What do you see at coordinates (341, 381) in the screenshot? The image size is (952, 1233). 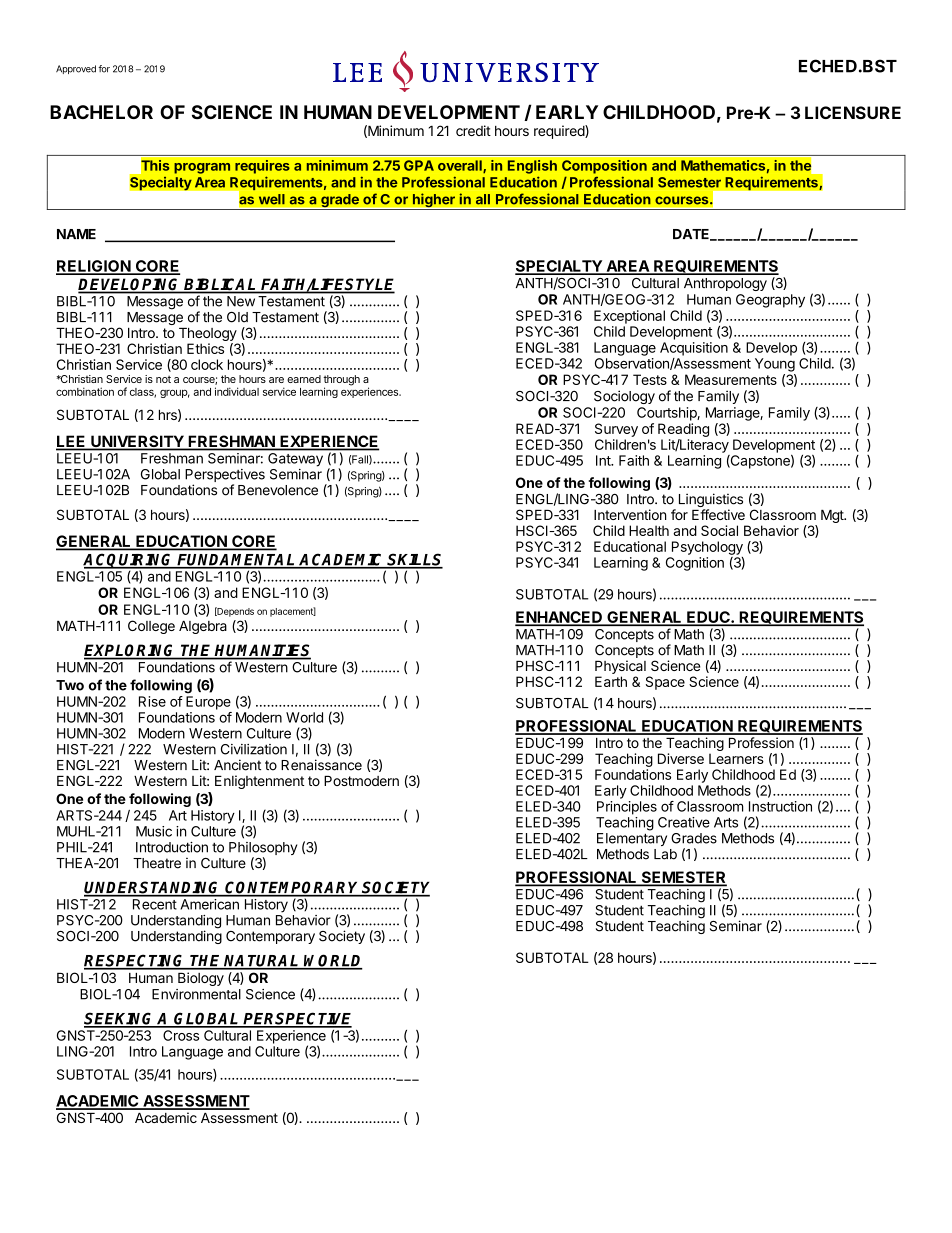 I see `through` at bounding box center [341, 381].
